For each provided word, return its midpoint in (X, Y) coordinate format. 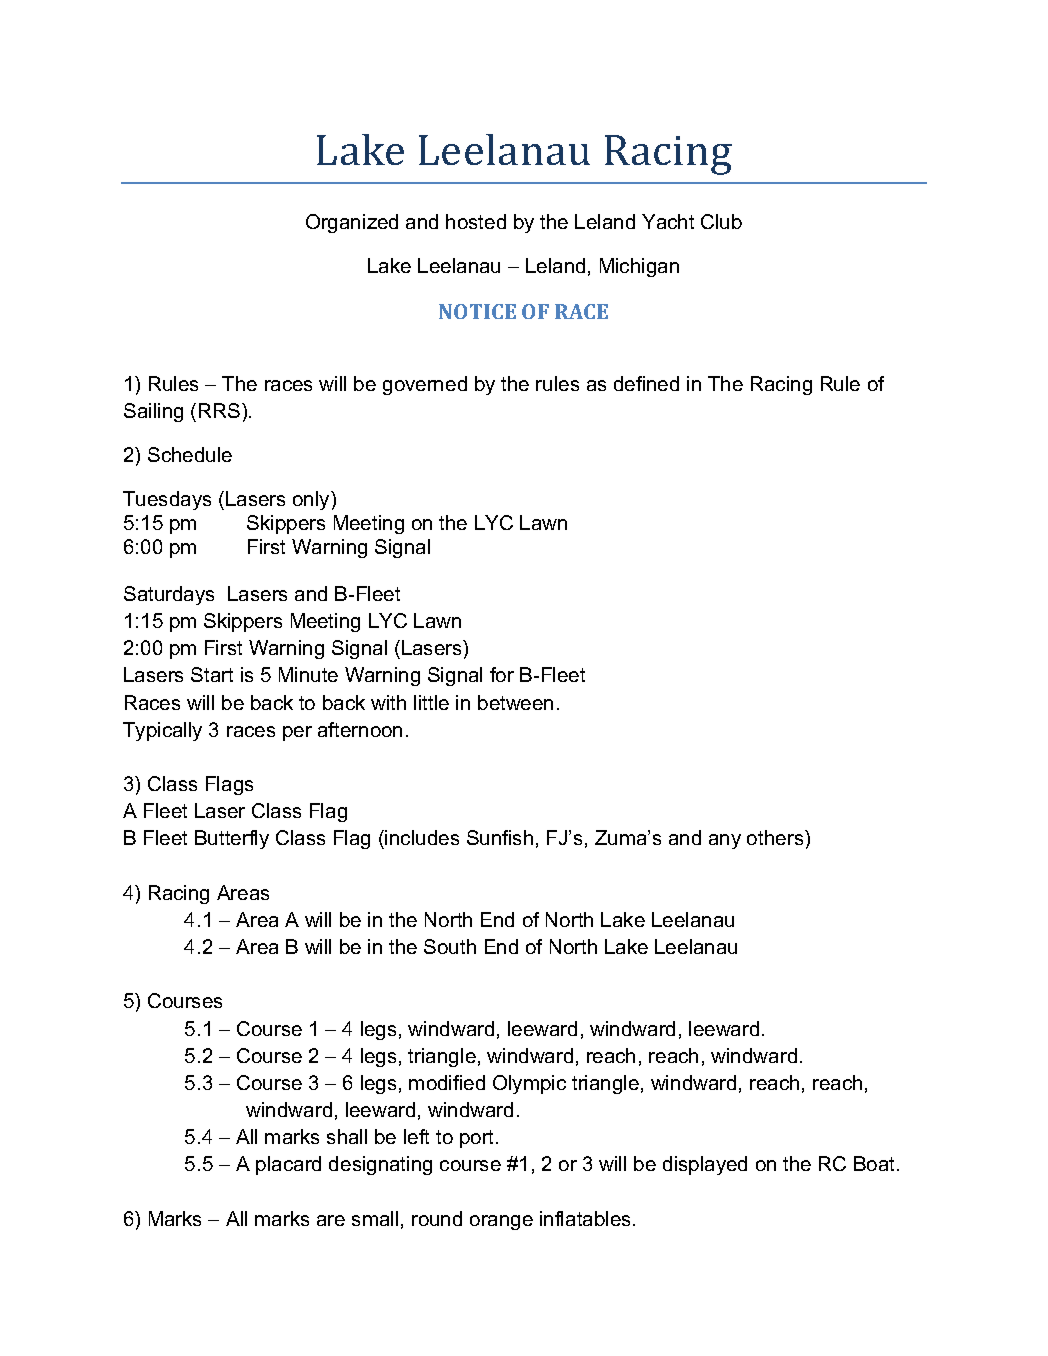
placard (288, 1165)
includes (422, 837)
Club (721, 221)
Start (212, 674)
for (502, 674)
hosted (476, 221)
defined (646, 383)
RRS (219, 410)
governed (425, 385)
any (725, 841)
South (450, 946)
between (515, 702)
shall (347, 1136)
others (776, 837)
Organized (352, 223)
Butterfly (232, 839)
